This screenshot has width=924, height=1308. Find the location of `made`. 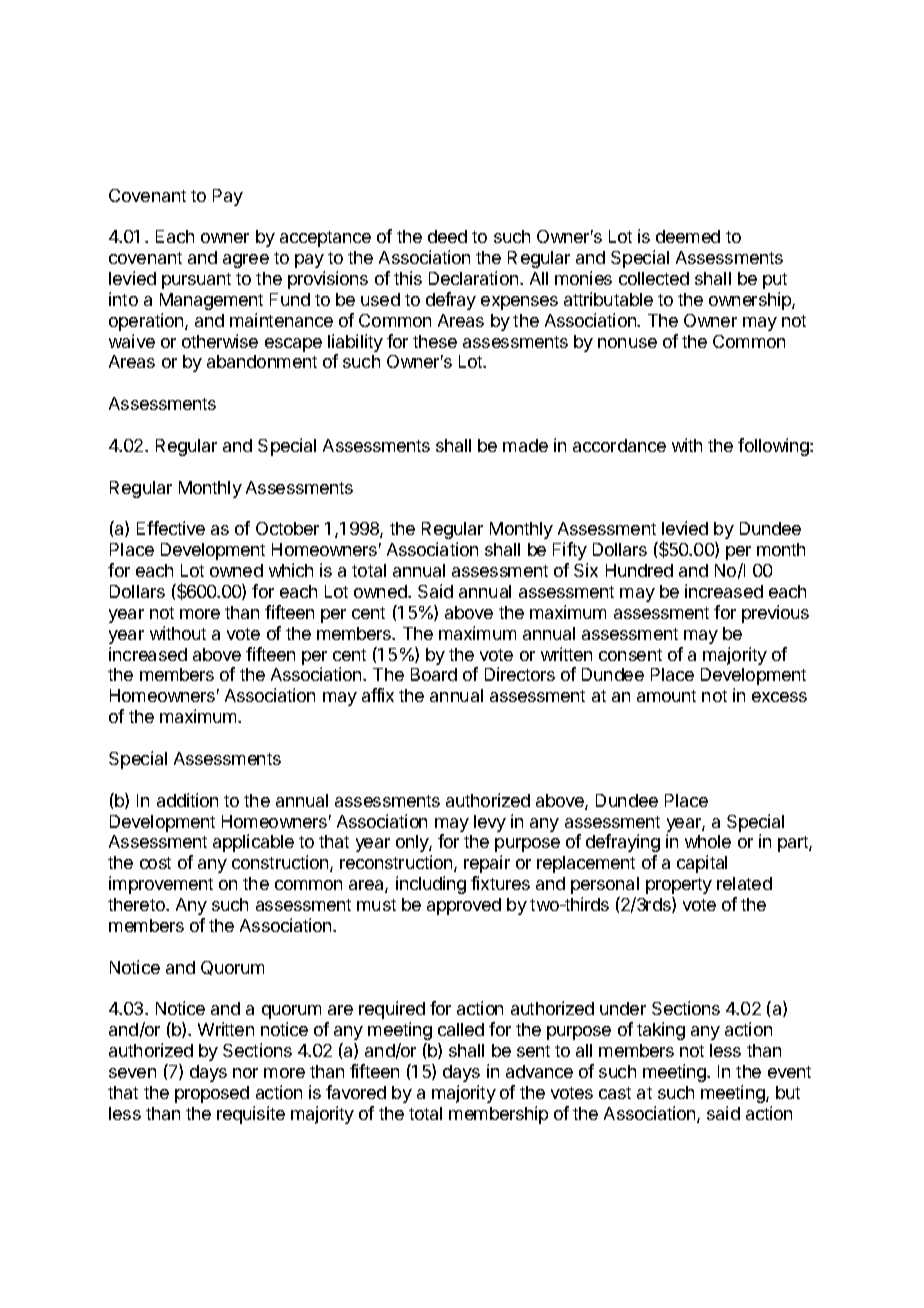

made is located at coordinates (525, 445).
